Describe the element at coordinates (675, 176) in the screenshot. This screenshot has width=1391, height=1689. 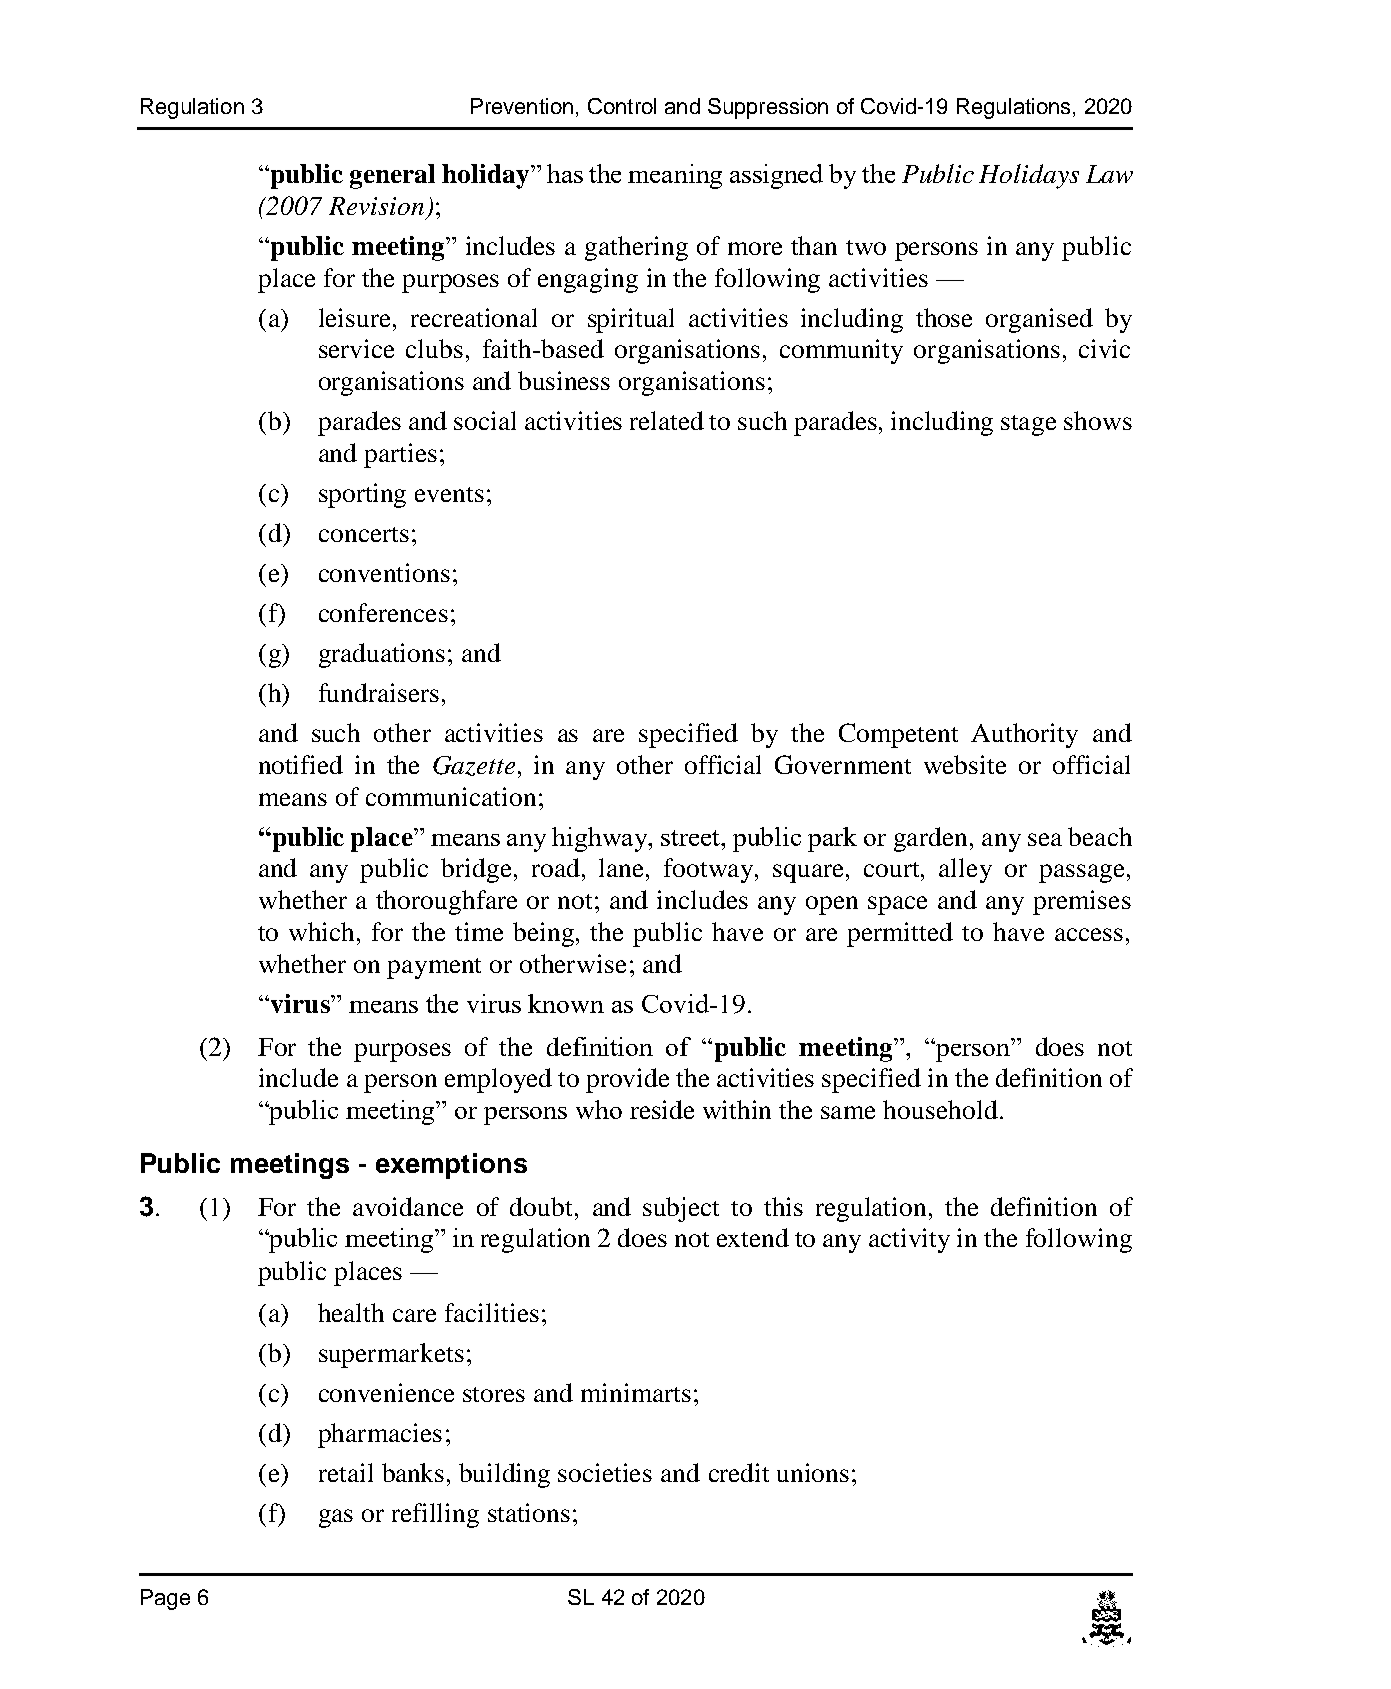
I see `meaning` at that location.
